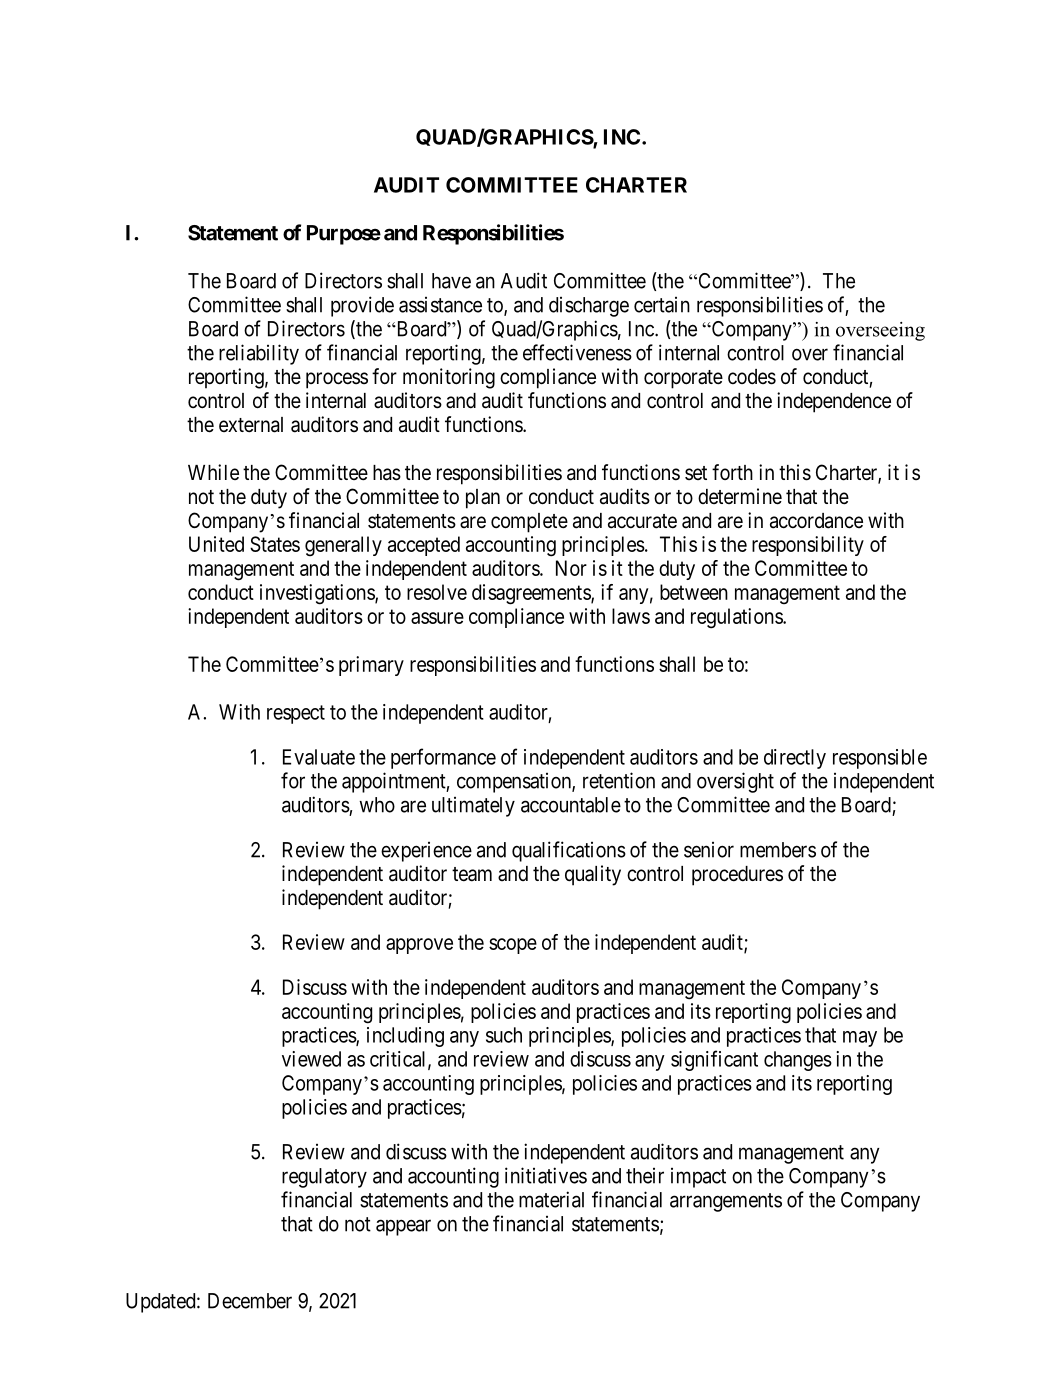 The image size is (1062, 1375). I want to click on Evaluate, so click(319, 757).
